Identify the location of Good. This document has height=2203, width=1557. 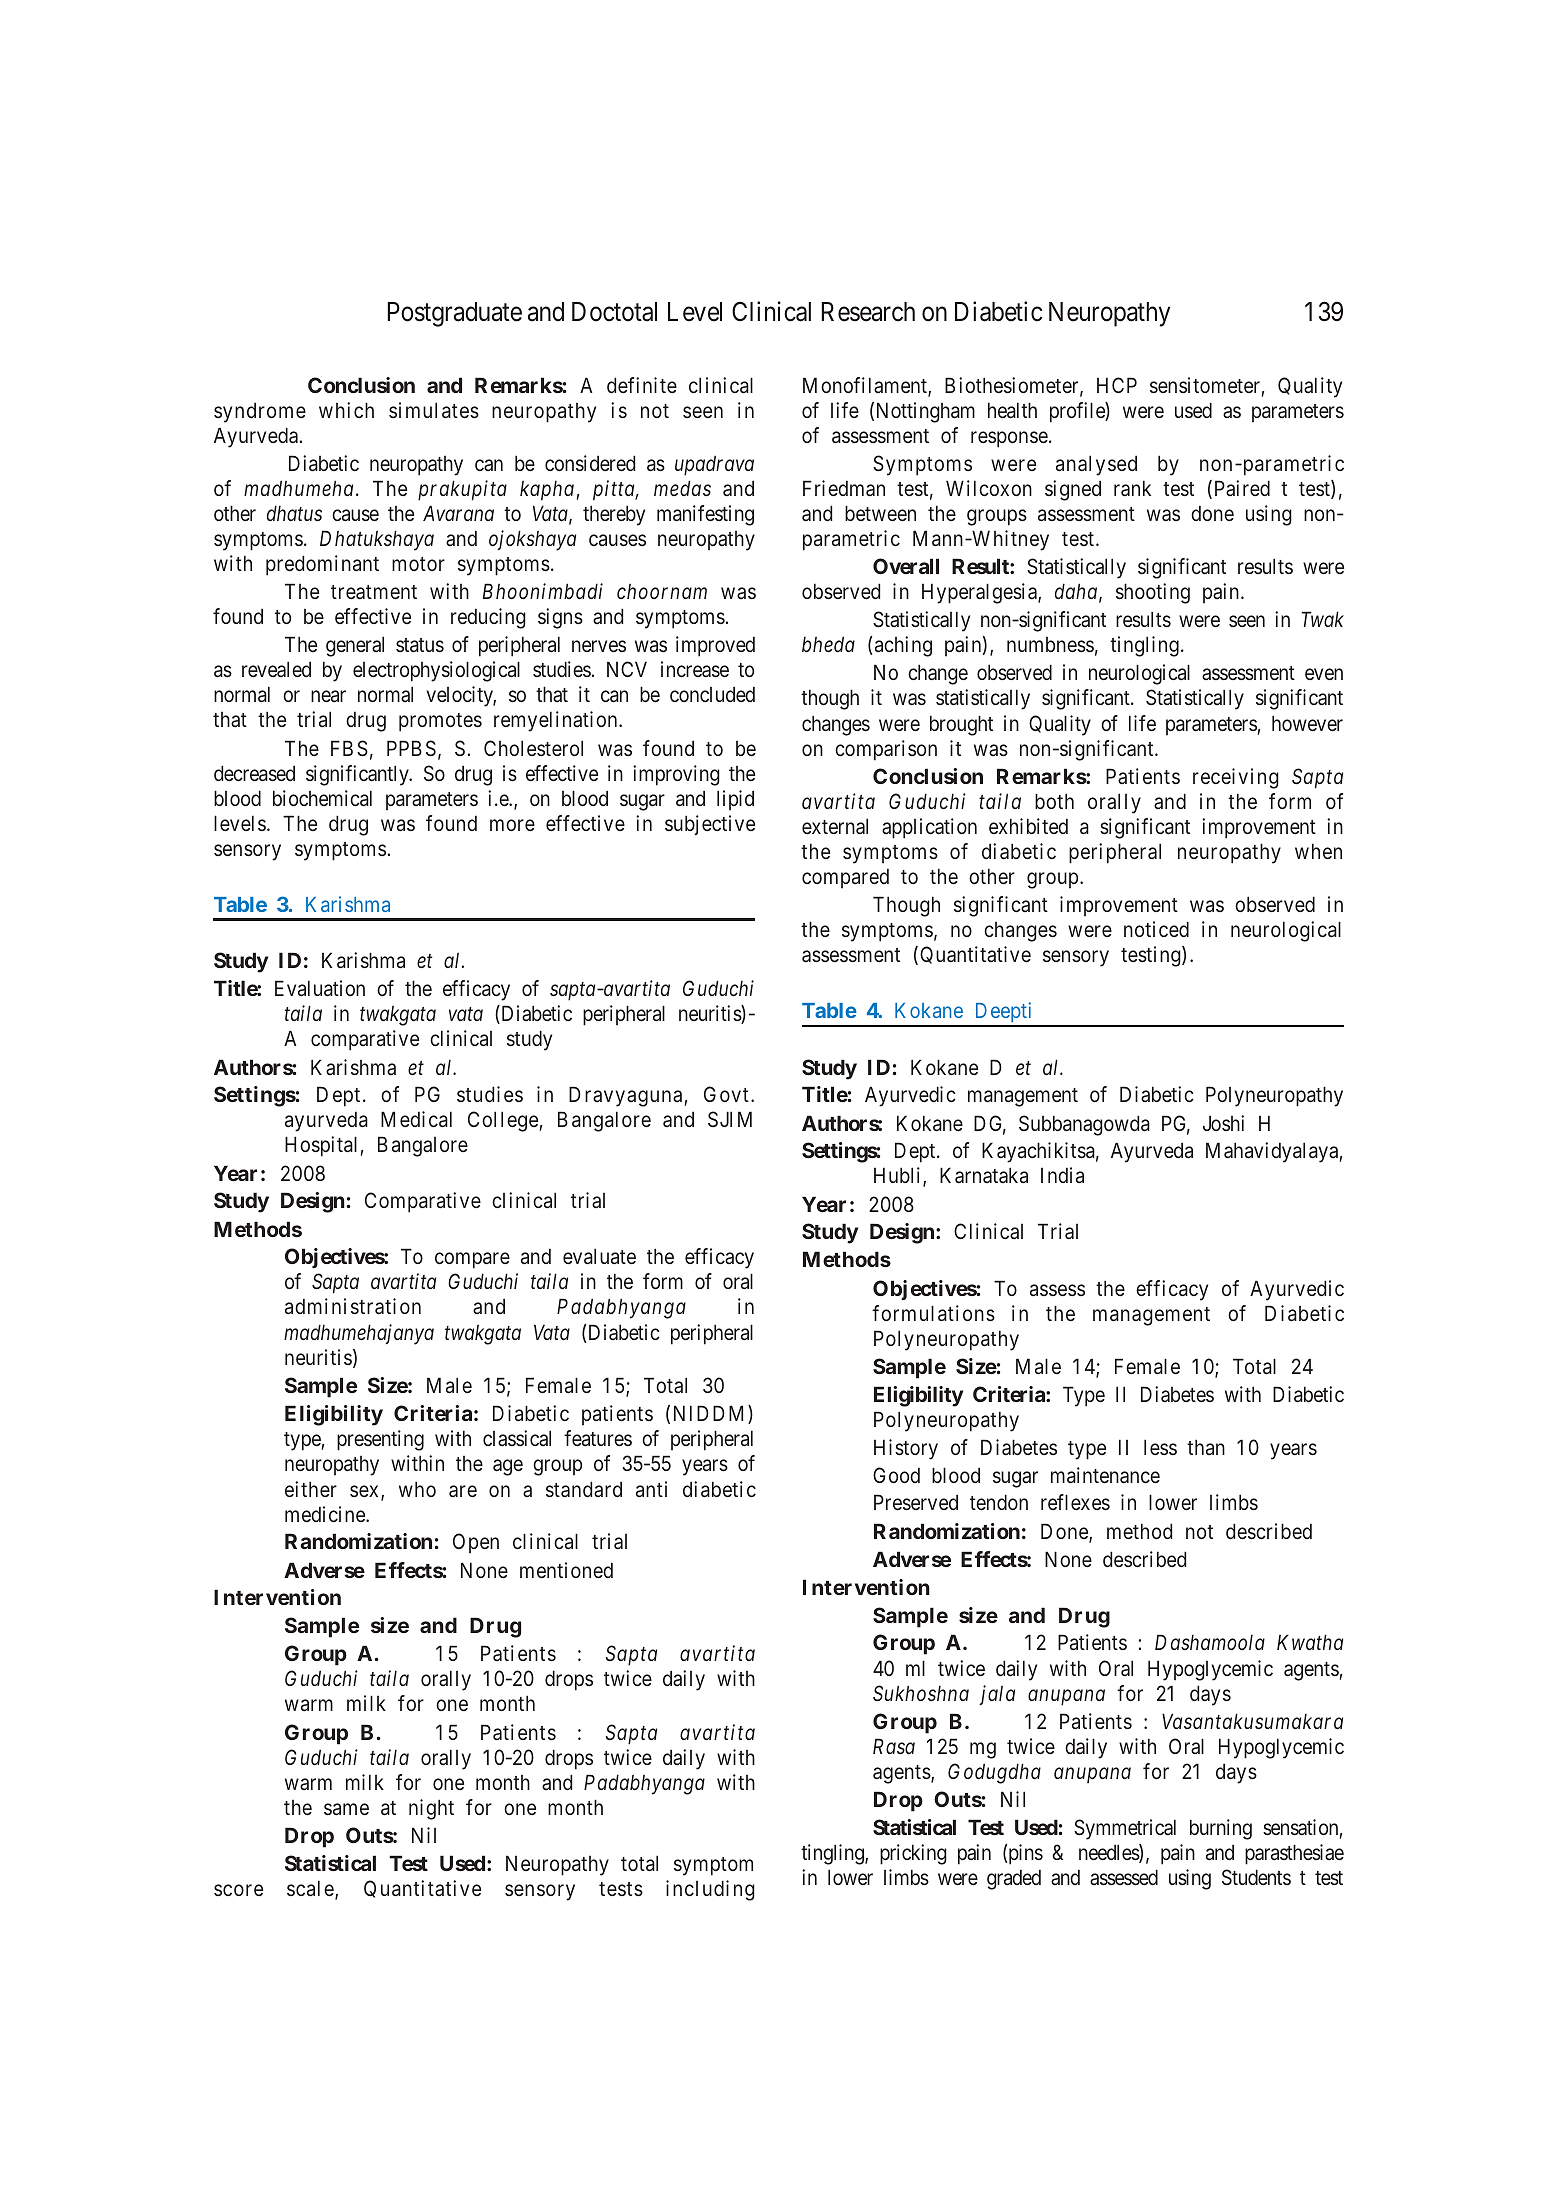
(896, 1475).
